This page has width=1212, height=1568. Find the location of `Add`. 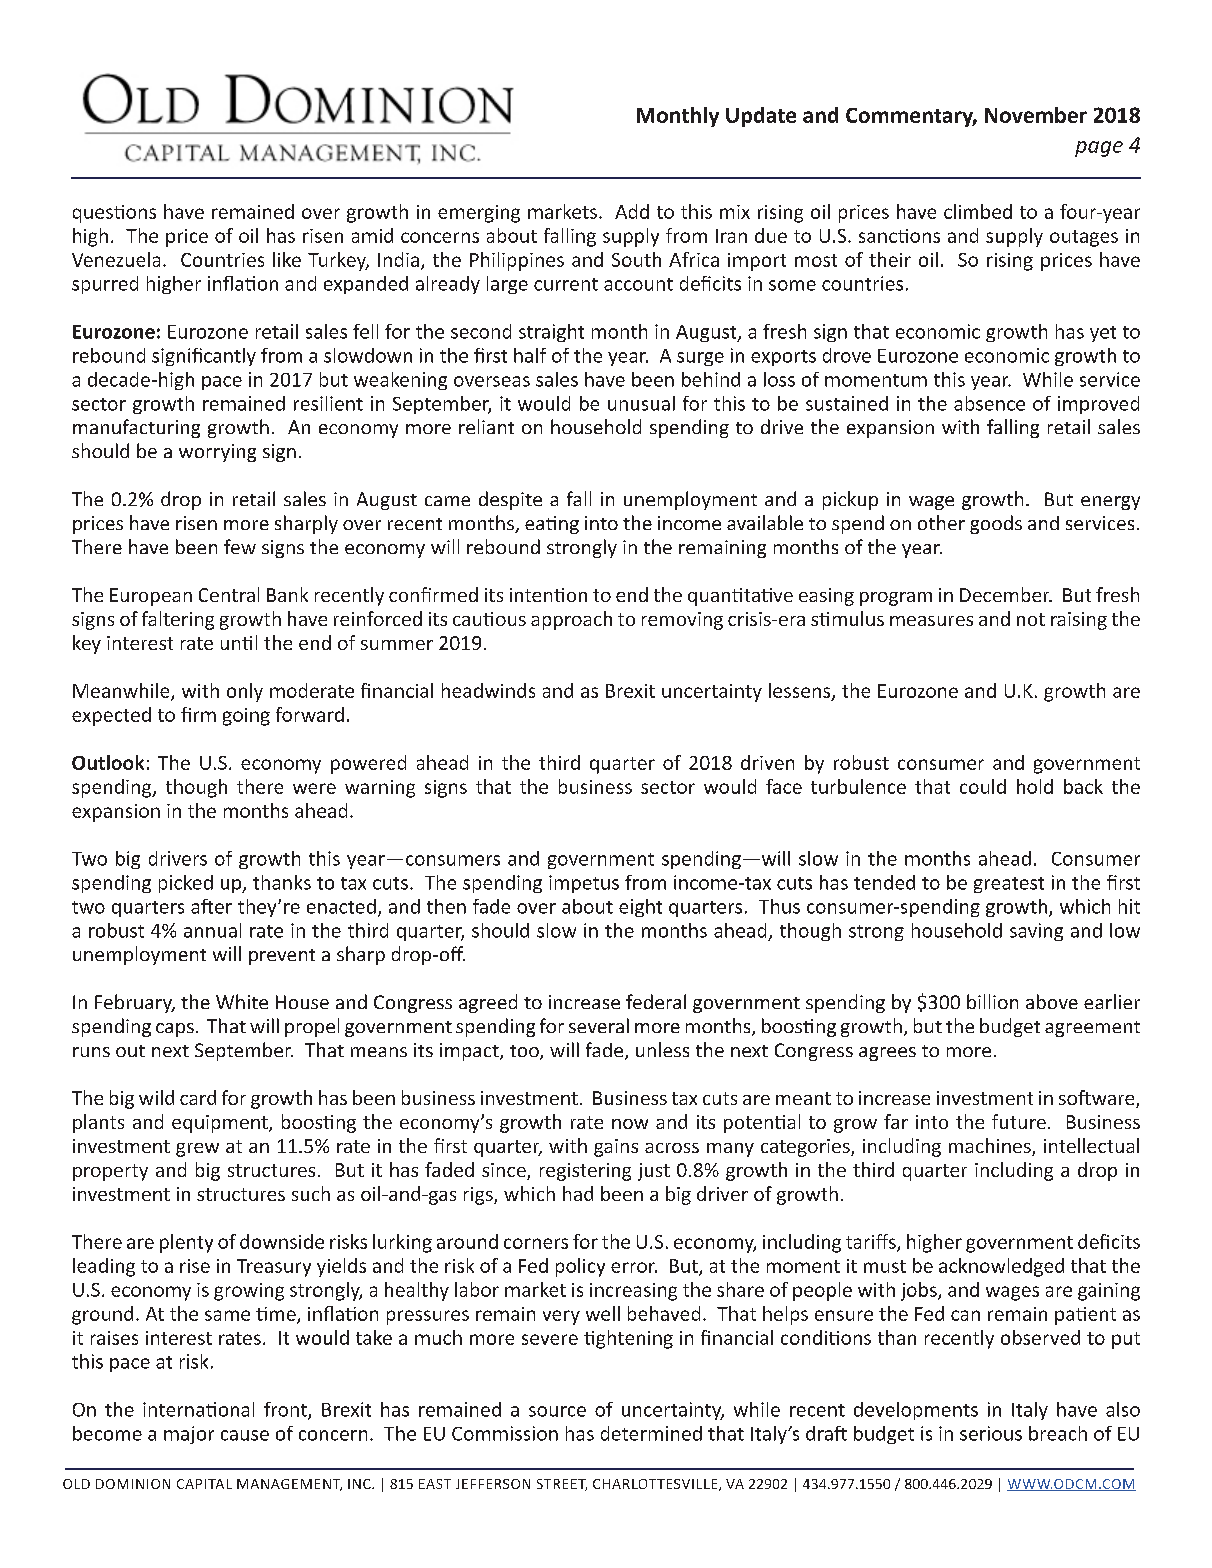

Add is located at coordinates (632, 211).
